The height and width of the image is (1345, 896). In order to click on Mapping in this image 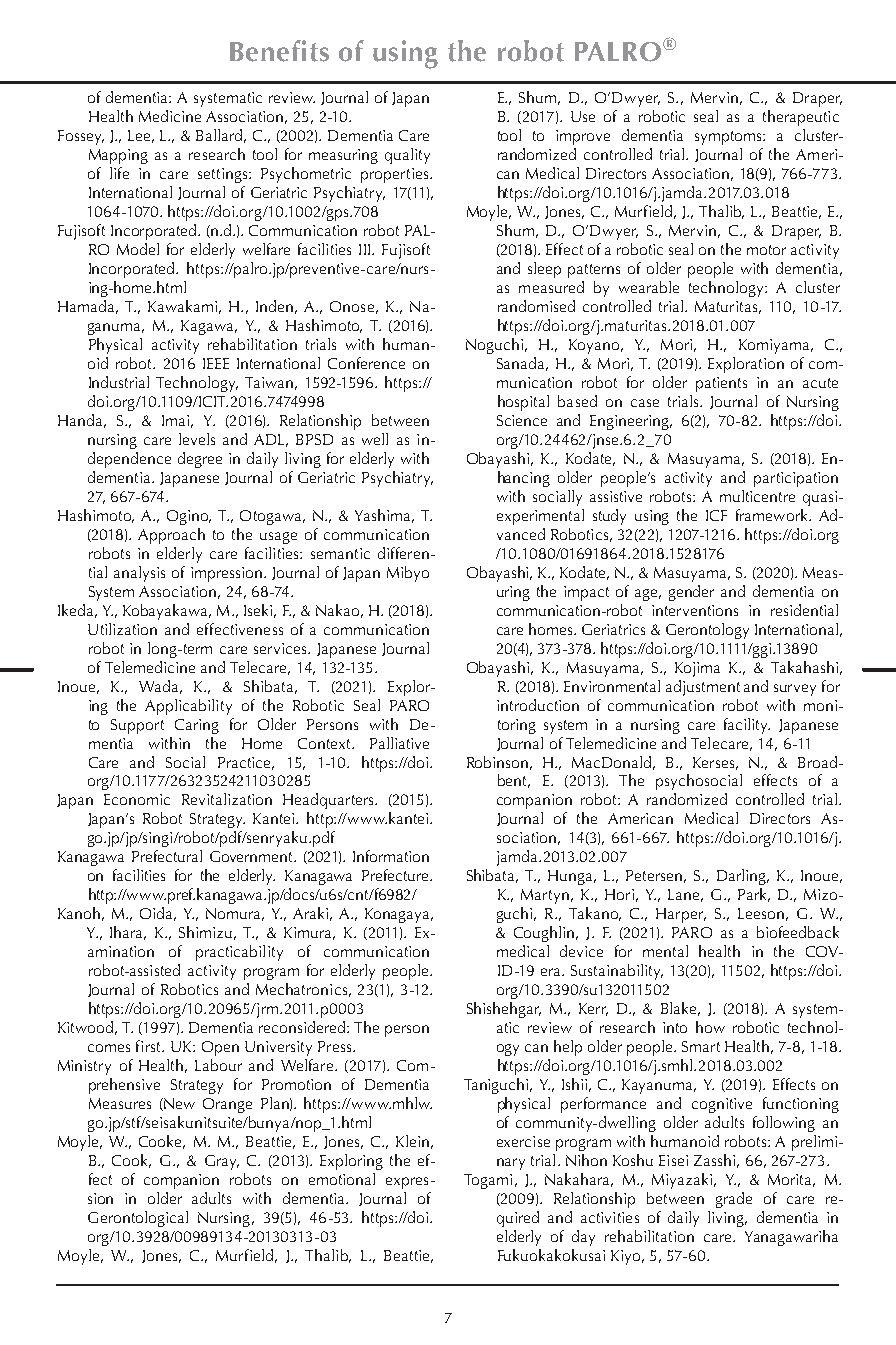, I will do `click(118, 156)`.
